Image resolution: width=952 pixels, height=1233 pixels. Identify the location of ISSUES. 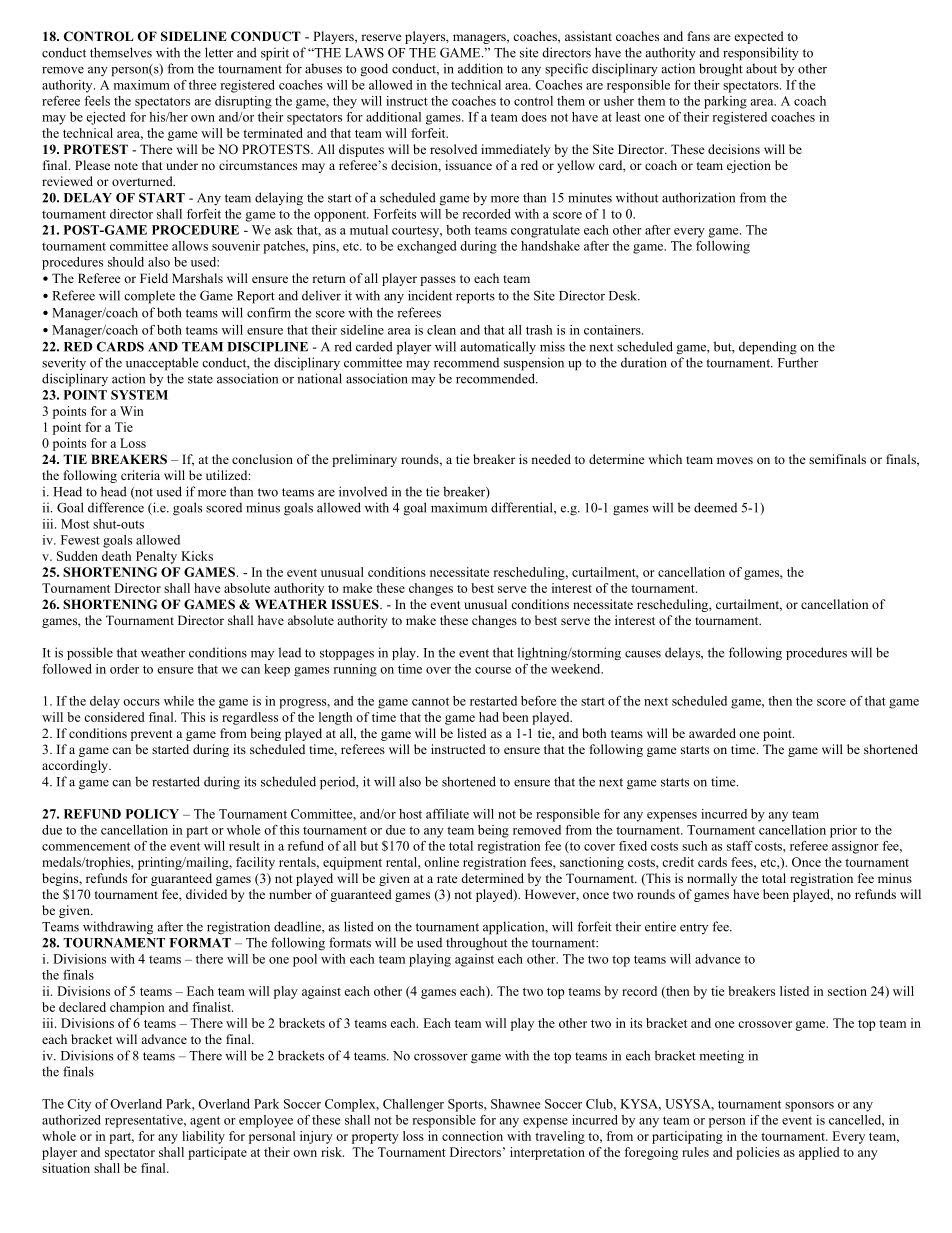
(356, 604).
